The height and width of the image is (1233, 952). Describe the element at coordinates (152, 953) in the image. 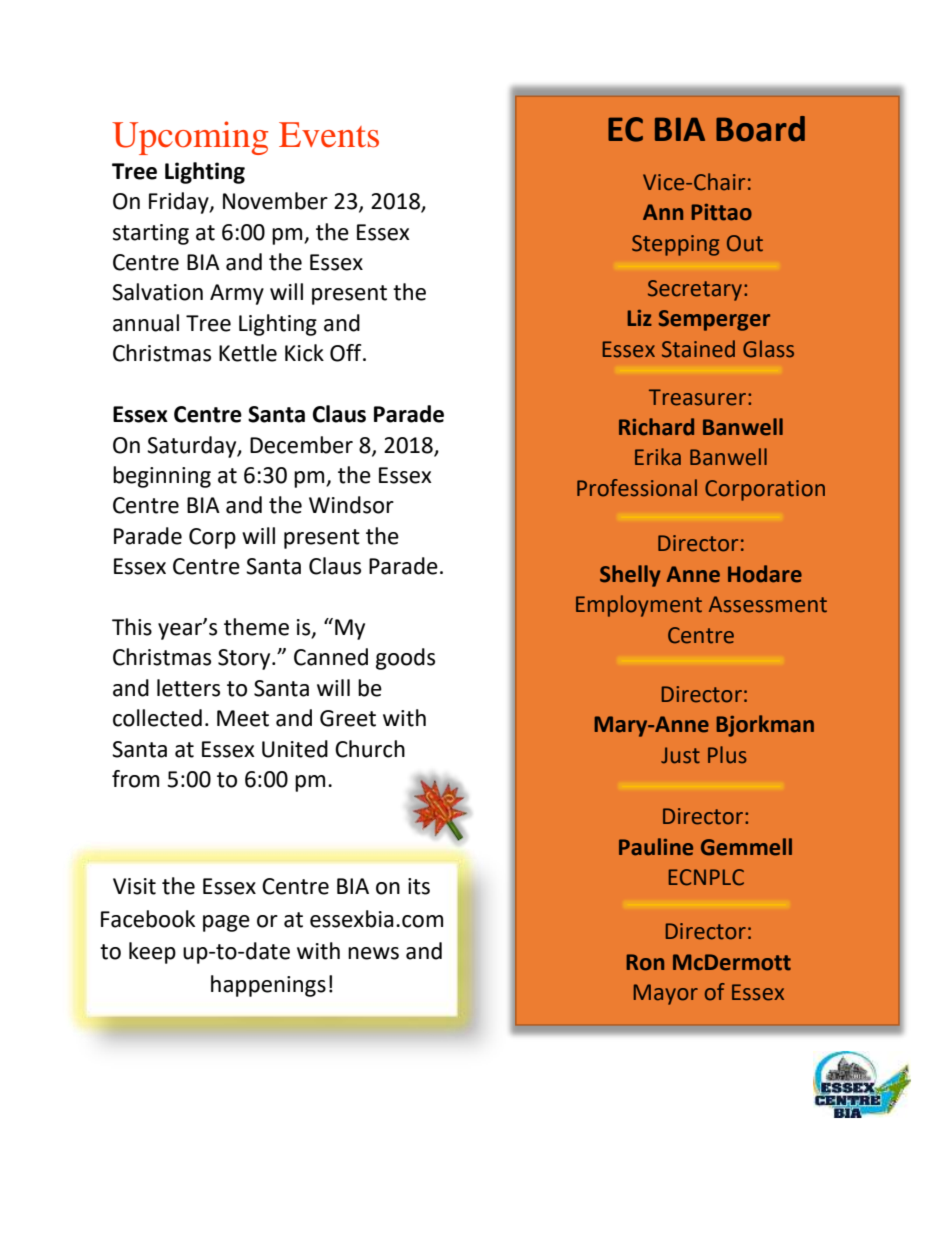

I see `keep` at that location.
